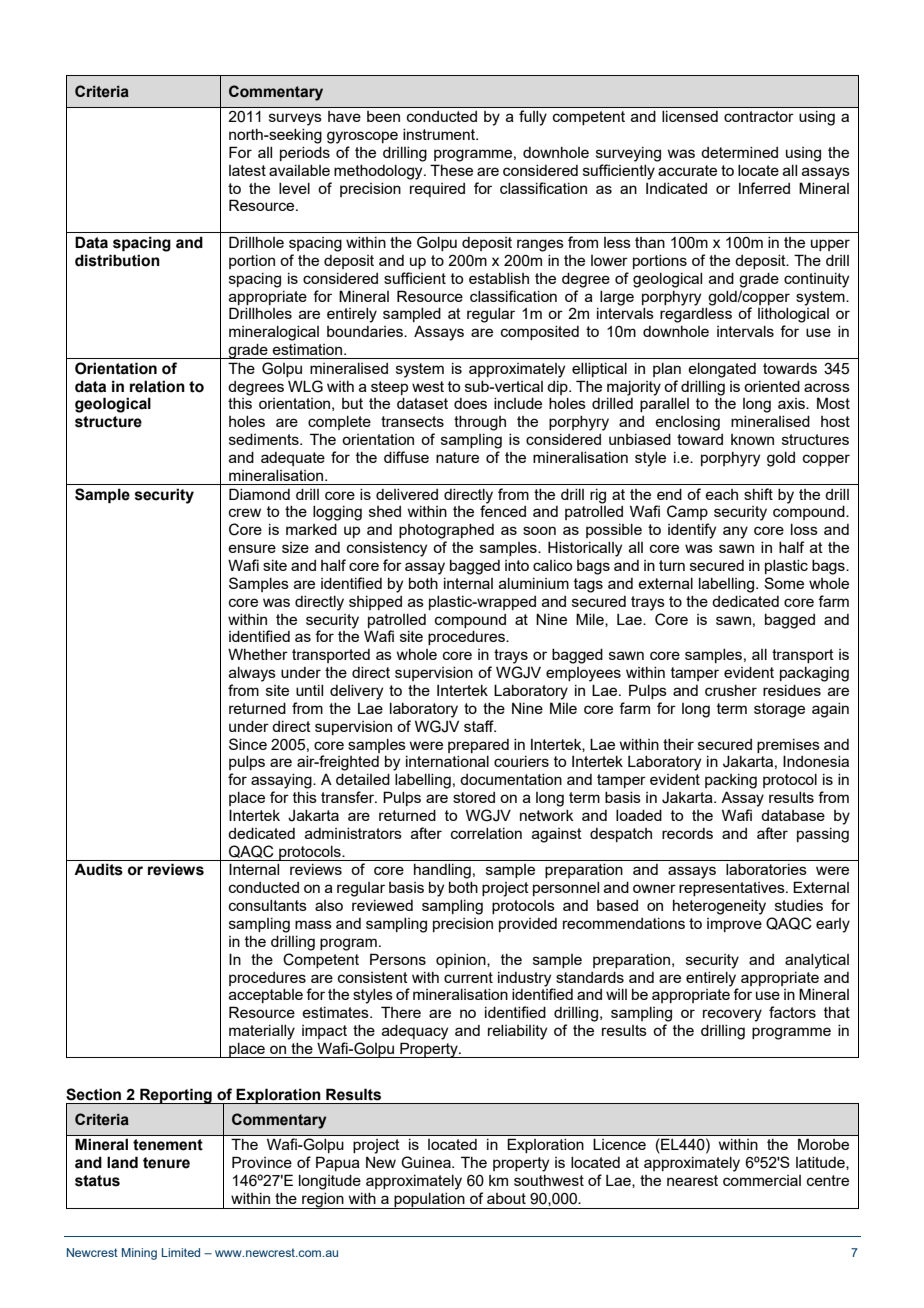 This screenshot has height=1308, width=924. Describe the element at coordinates (474, 797) in the screenshot. I see `stored` at that location.
